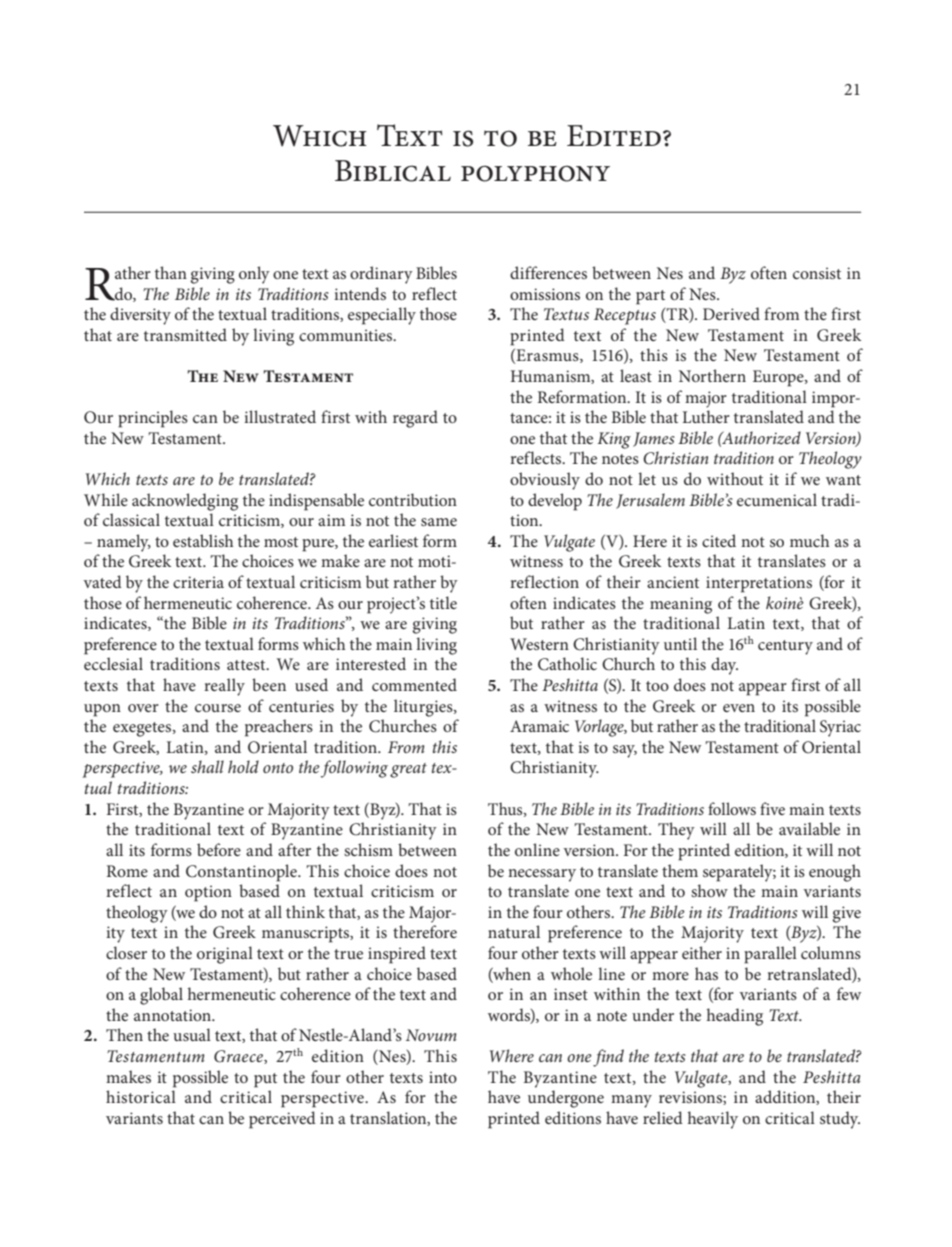 This screenshot has width=952, height=1247. What do you see at coordinates (171, 272) in the screenshot?
I see `than` at bounding box center [171, 272].
